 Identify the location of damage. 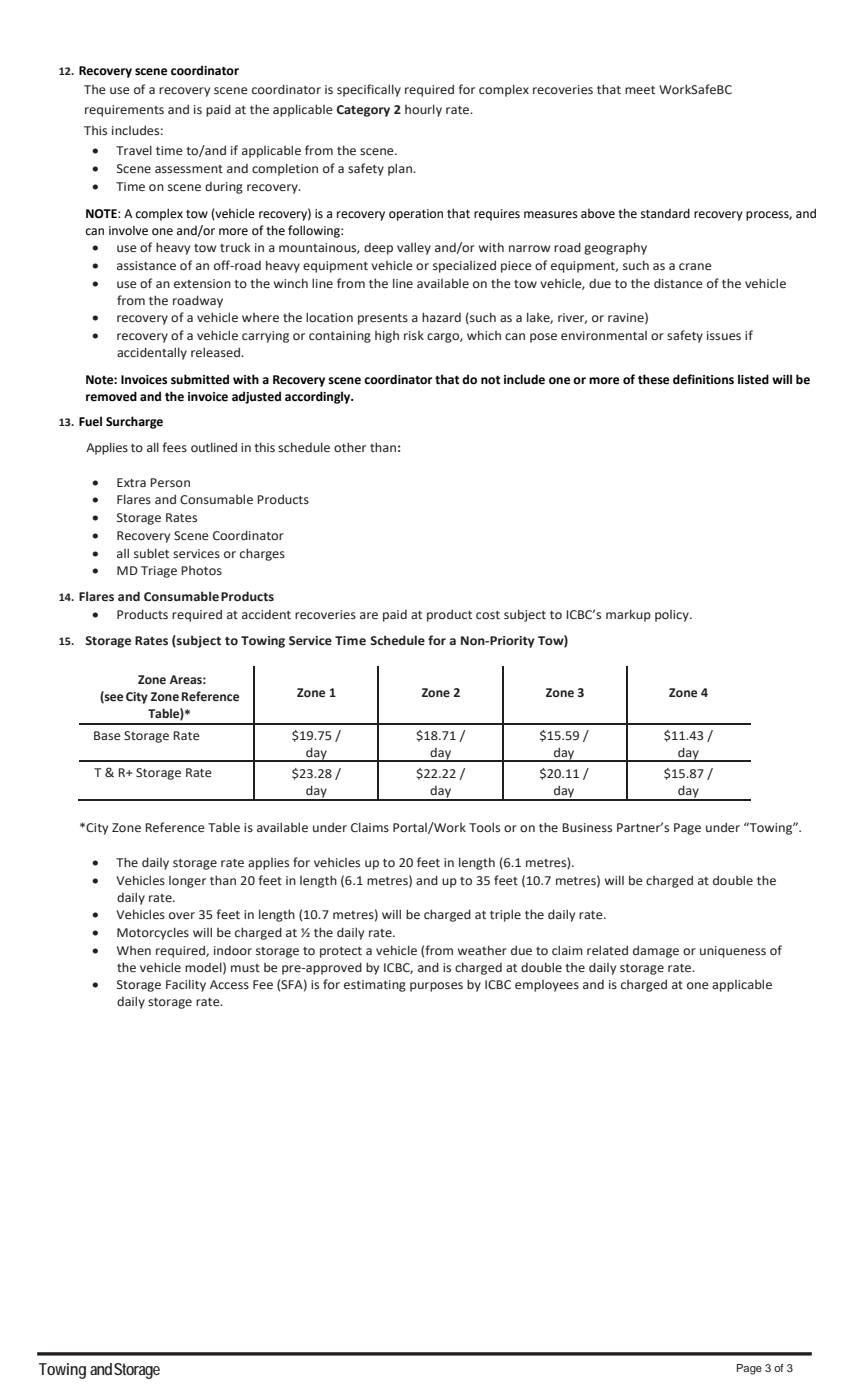
(656, 951).
